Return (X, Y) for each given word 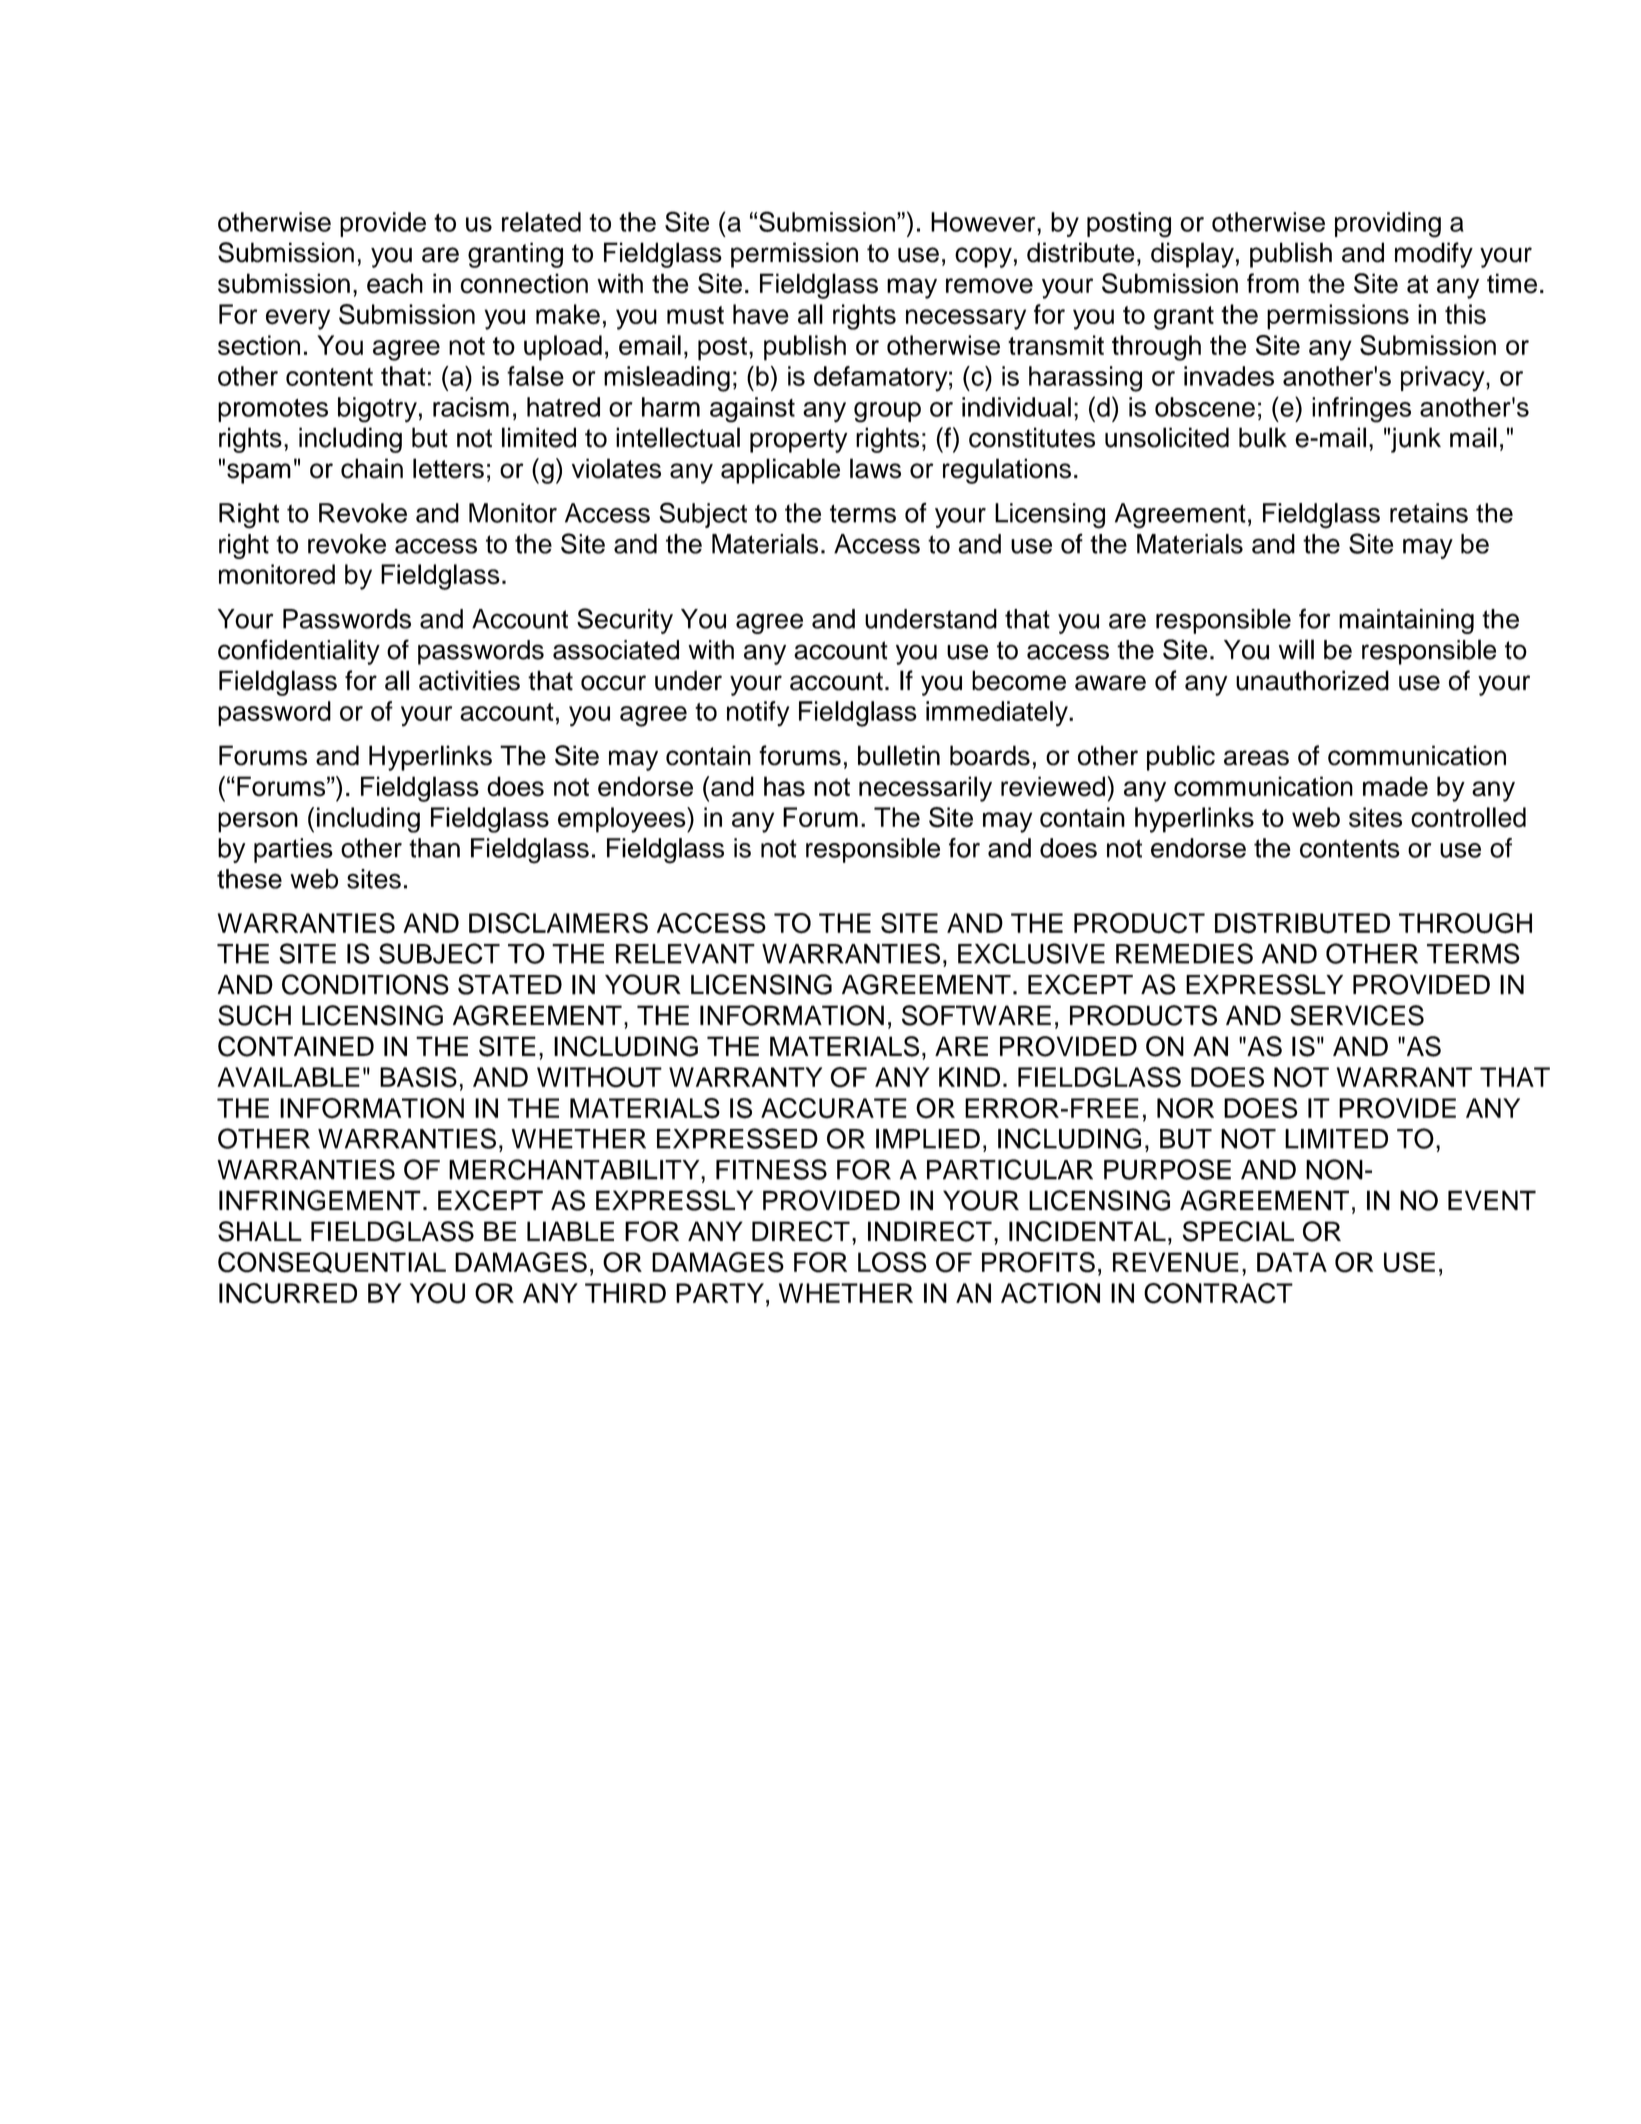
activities (469, 680)
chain (372, 468)
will (1296, 649)
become (1019, 680)
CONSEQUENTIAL (332, 1262)
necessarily (925, 789)
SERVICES (1357, 1015)
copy (983, 257)
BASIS (418, 1077)
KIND (969, 1077)
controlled (1468, 817)
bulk (1263, 437)
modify (1434, 255)
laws (875, 468)
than (434, 848)
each (395, 283)
